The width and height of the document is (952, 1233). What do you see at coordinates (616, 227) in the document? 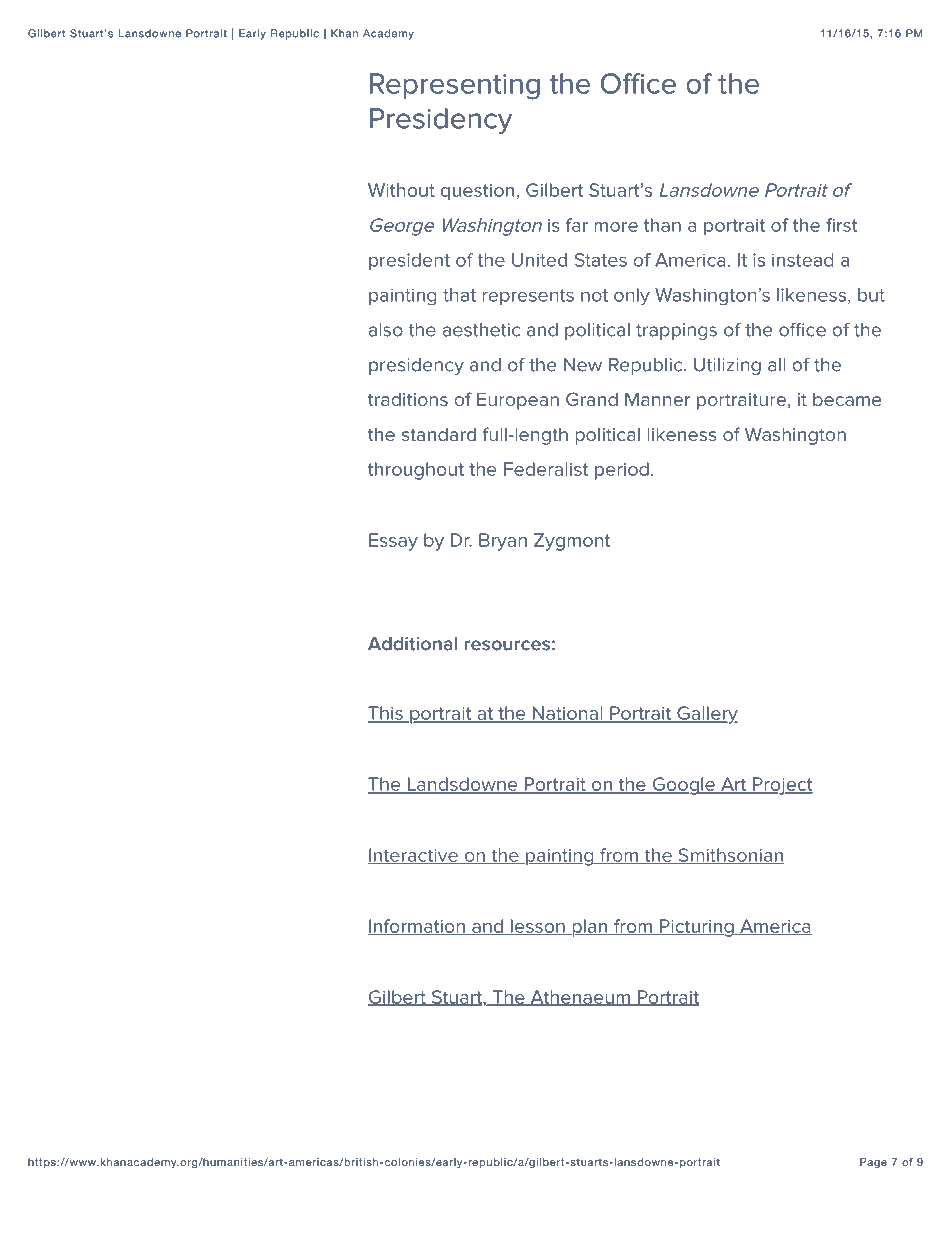
I see `more` at bounding box center [616, 227].
